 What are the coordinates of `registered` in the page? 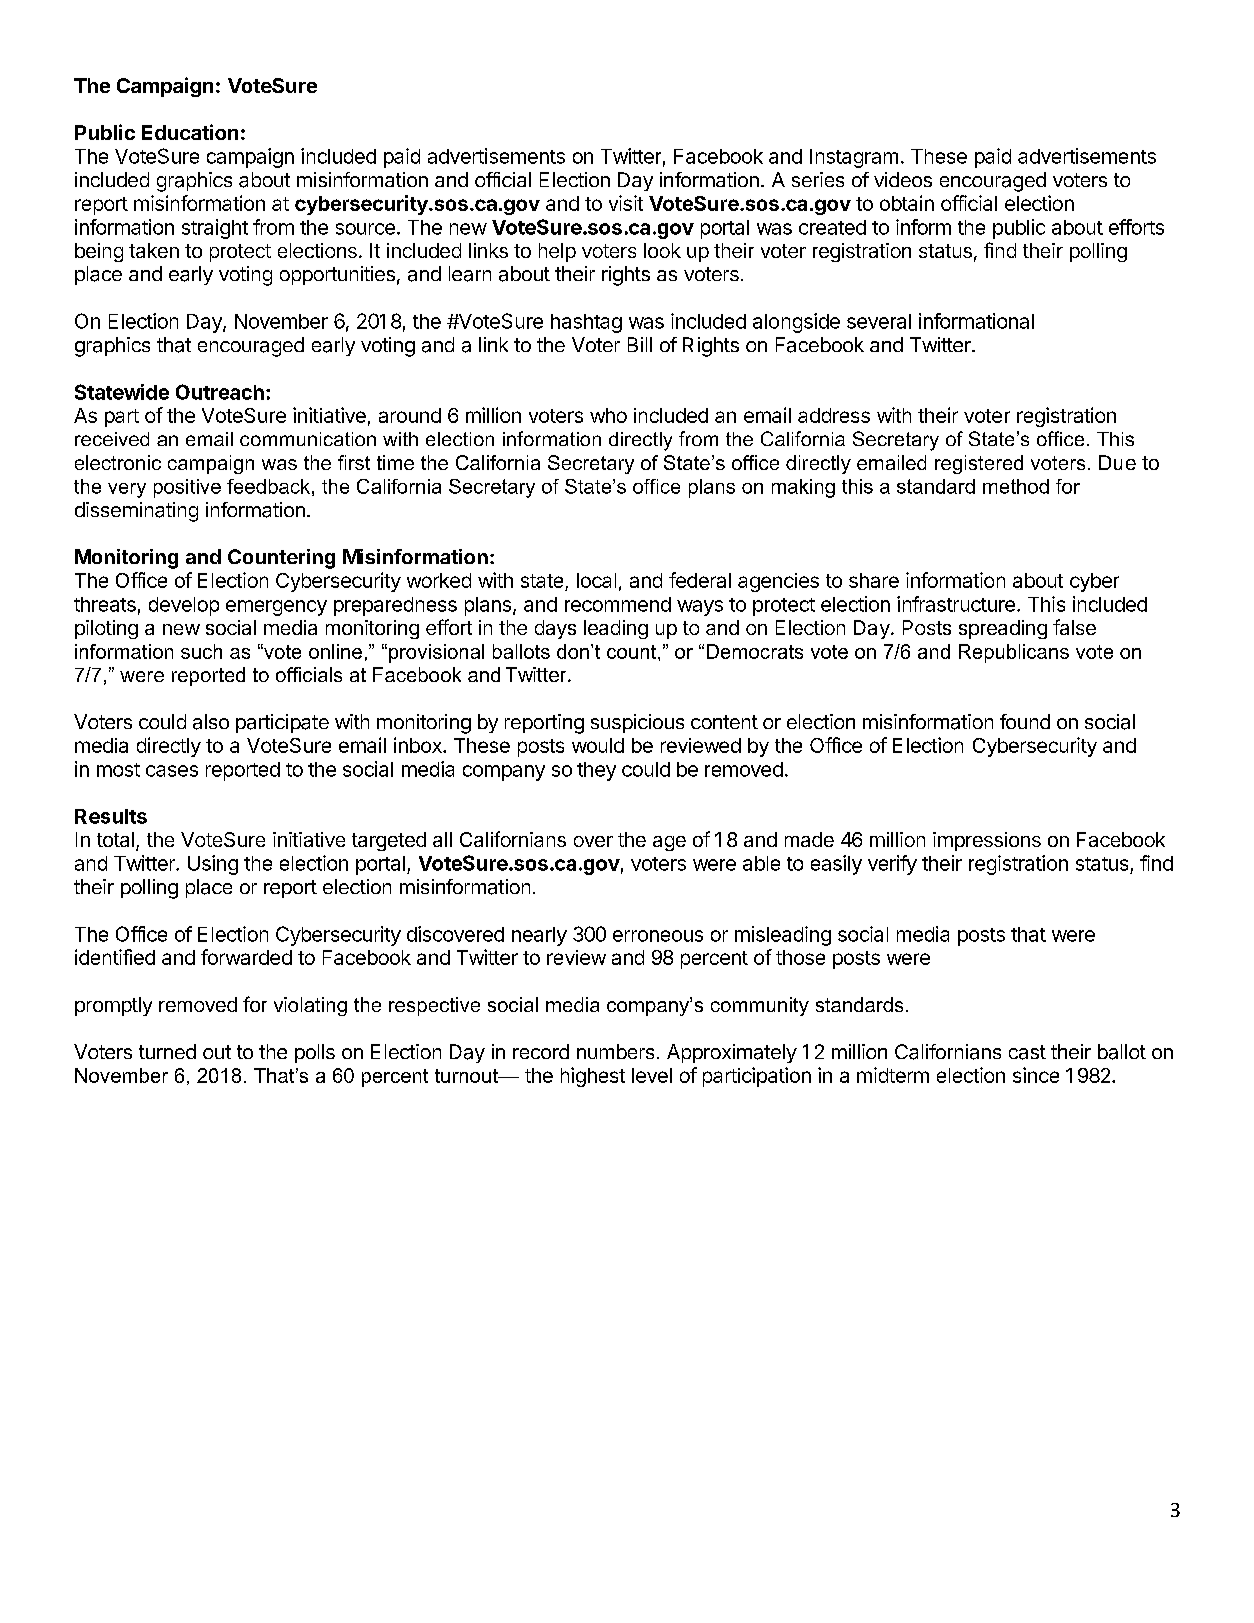 It's located at (979, 464).
